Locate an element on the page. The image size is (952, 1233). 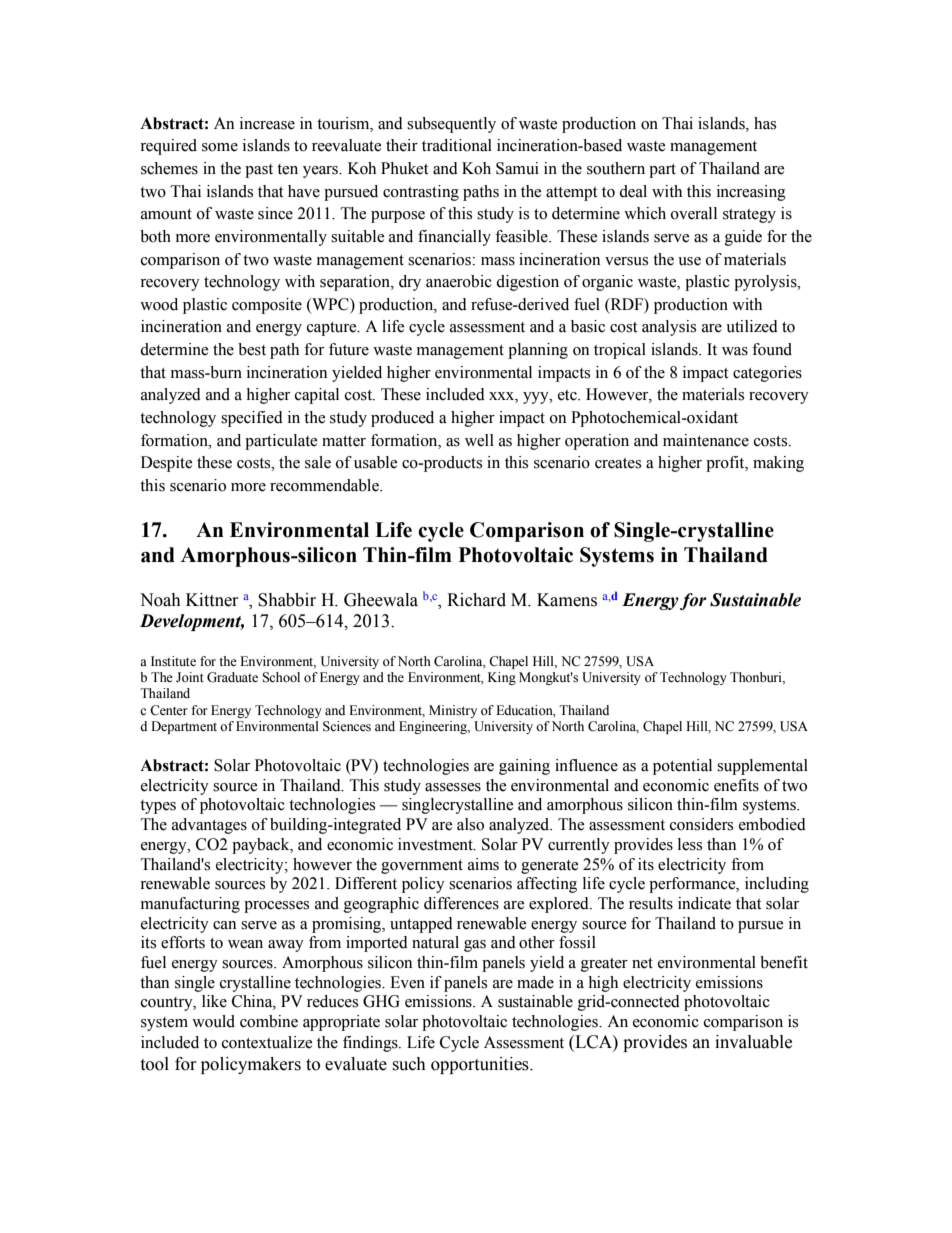
Richard is located at coordinates (476, 600).
